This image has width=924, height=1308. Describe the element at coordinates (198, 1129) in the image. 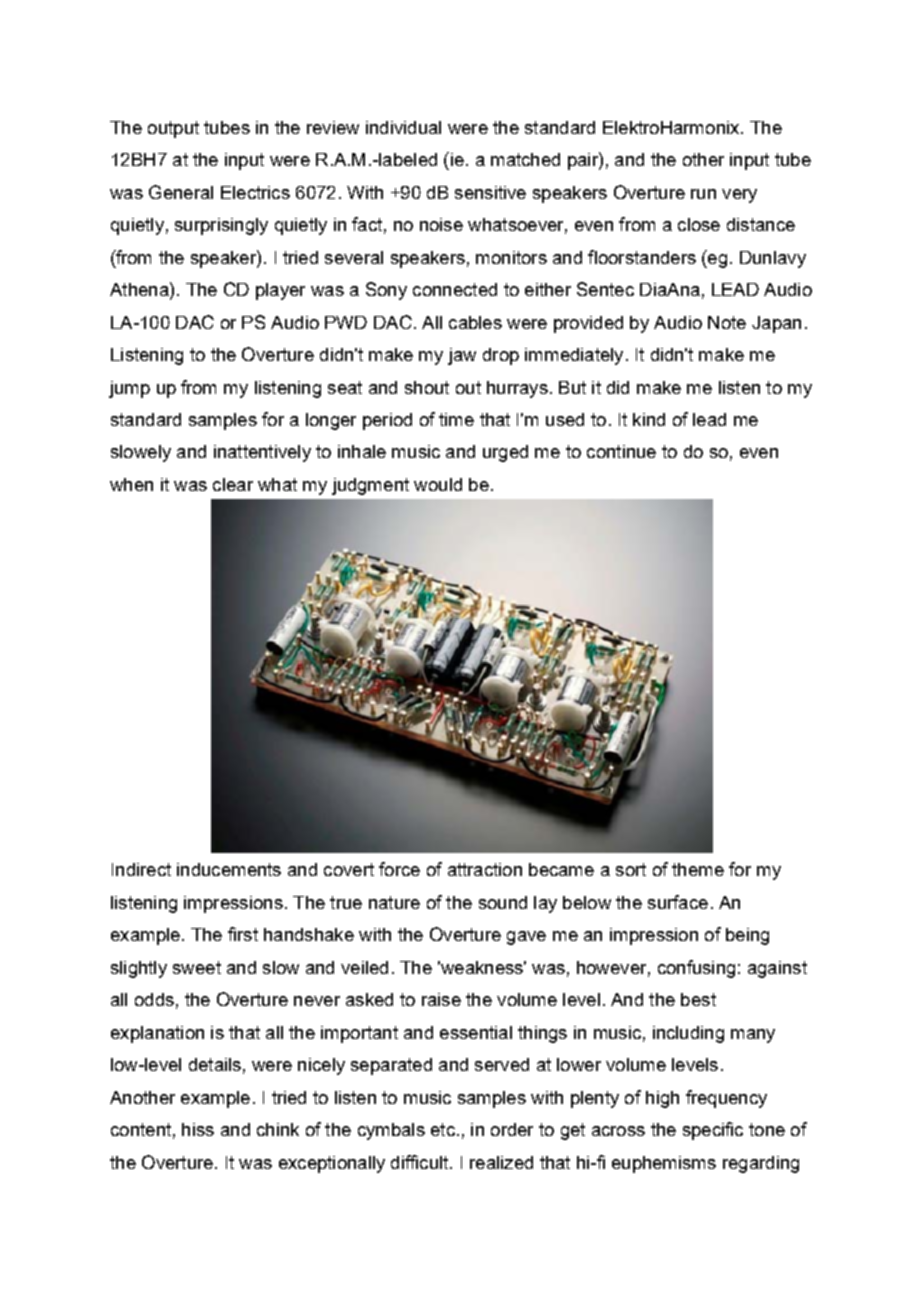

I see `hiss` at that location.
